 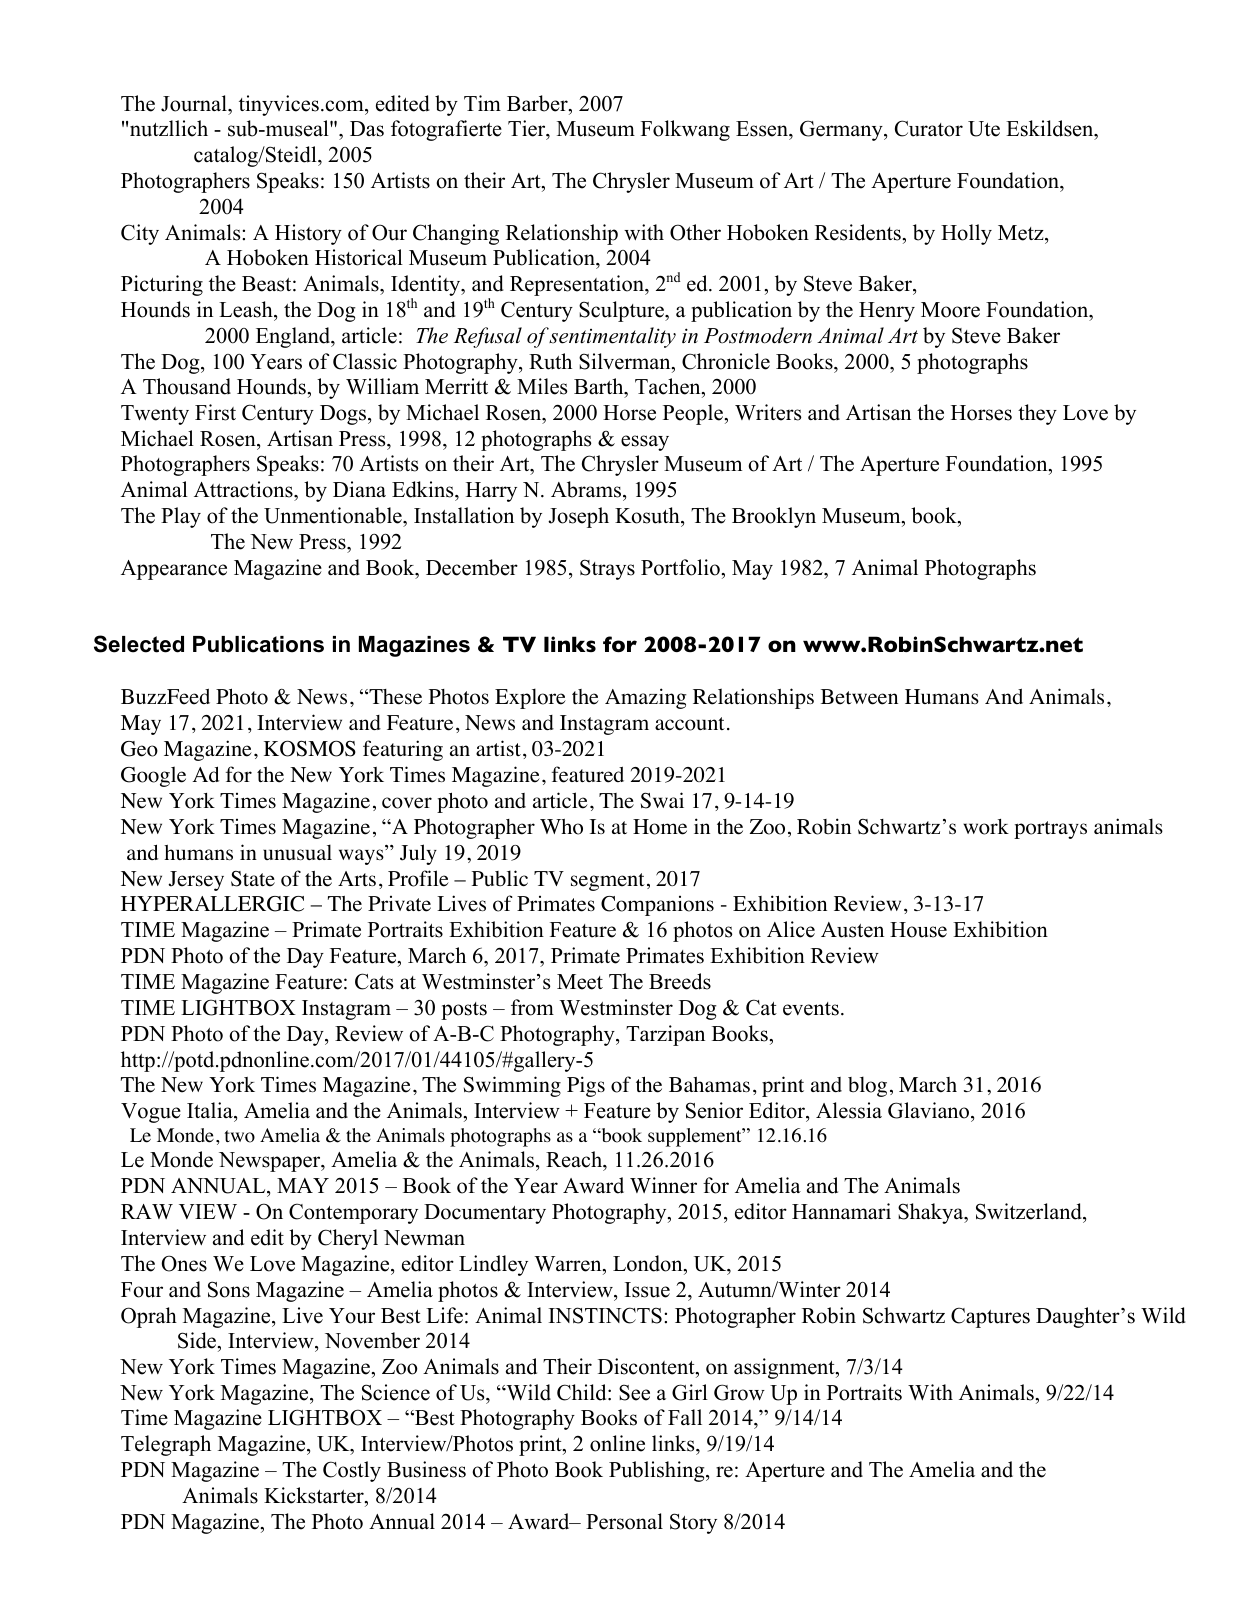 I want to click on Kickstarter, so click(x=315, y=1495).
